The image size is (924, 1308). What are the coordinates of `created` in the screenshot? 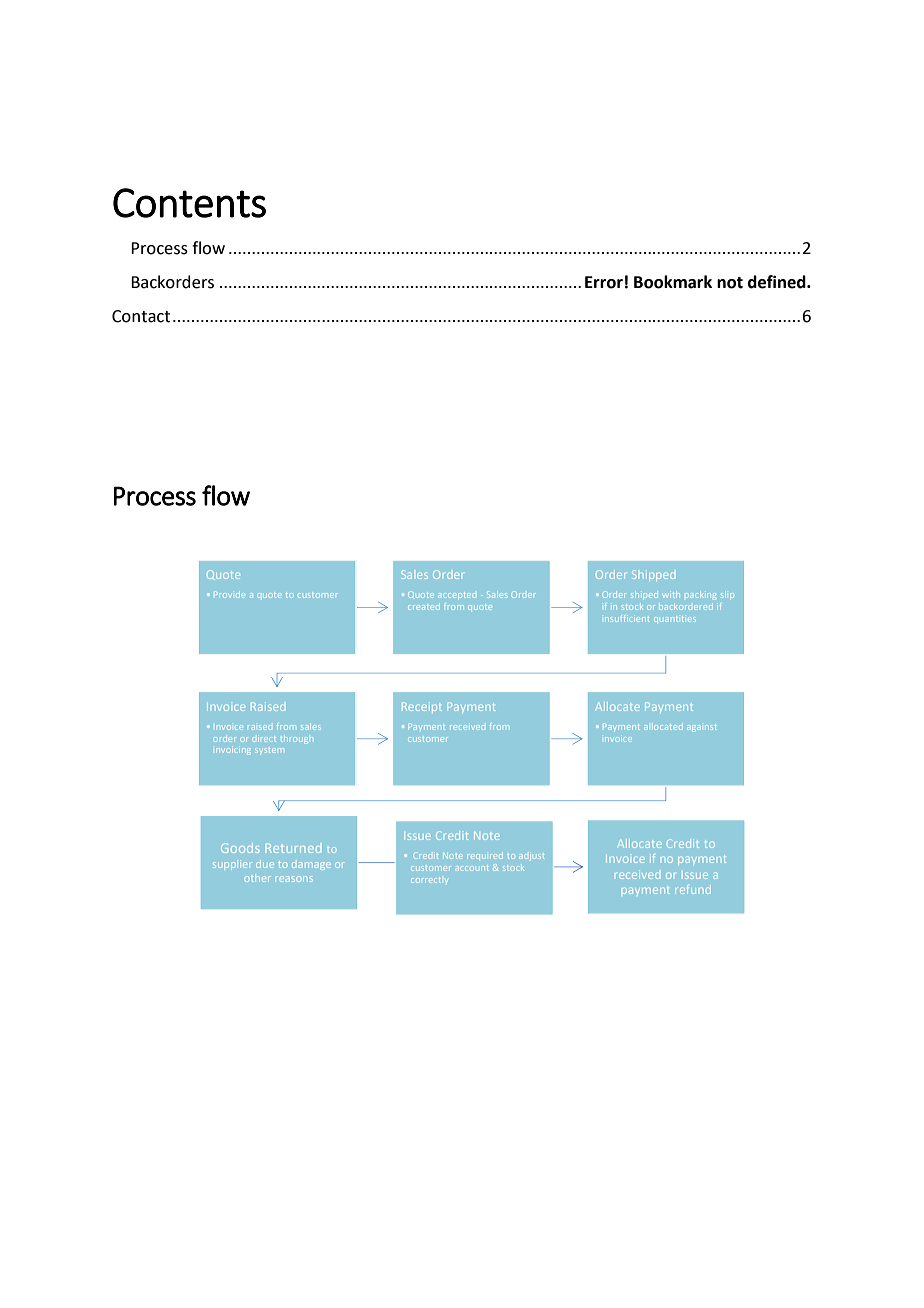 It's located at (424, 607).
